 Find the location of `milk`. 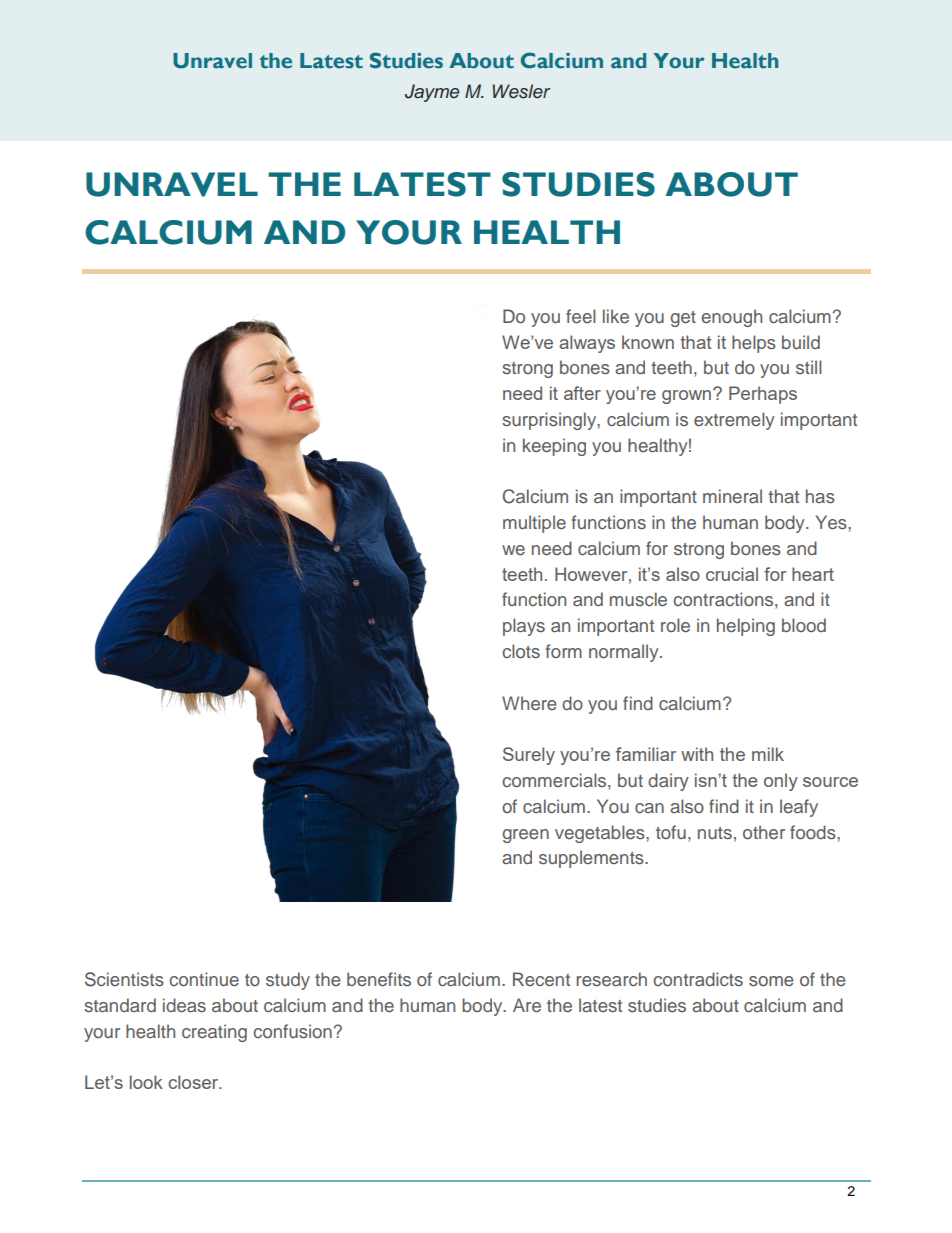

milk is located at coordinates (768, 754).
